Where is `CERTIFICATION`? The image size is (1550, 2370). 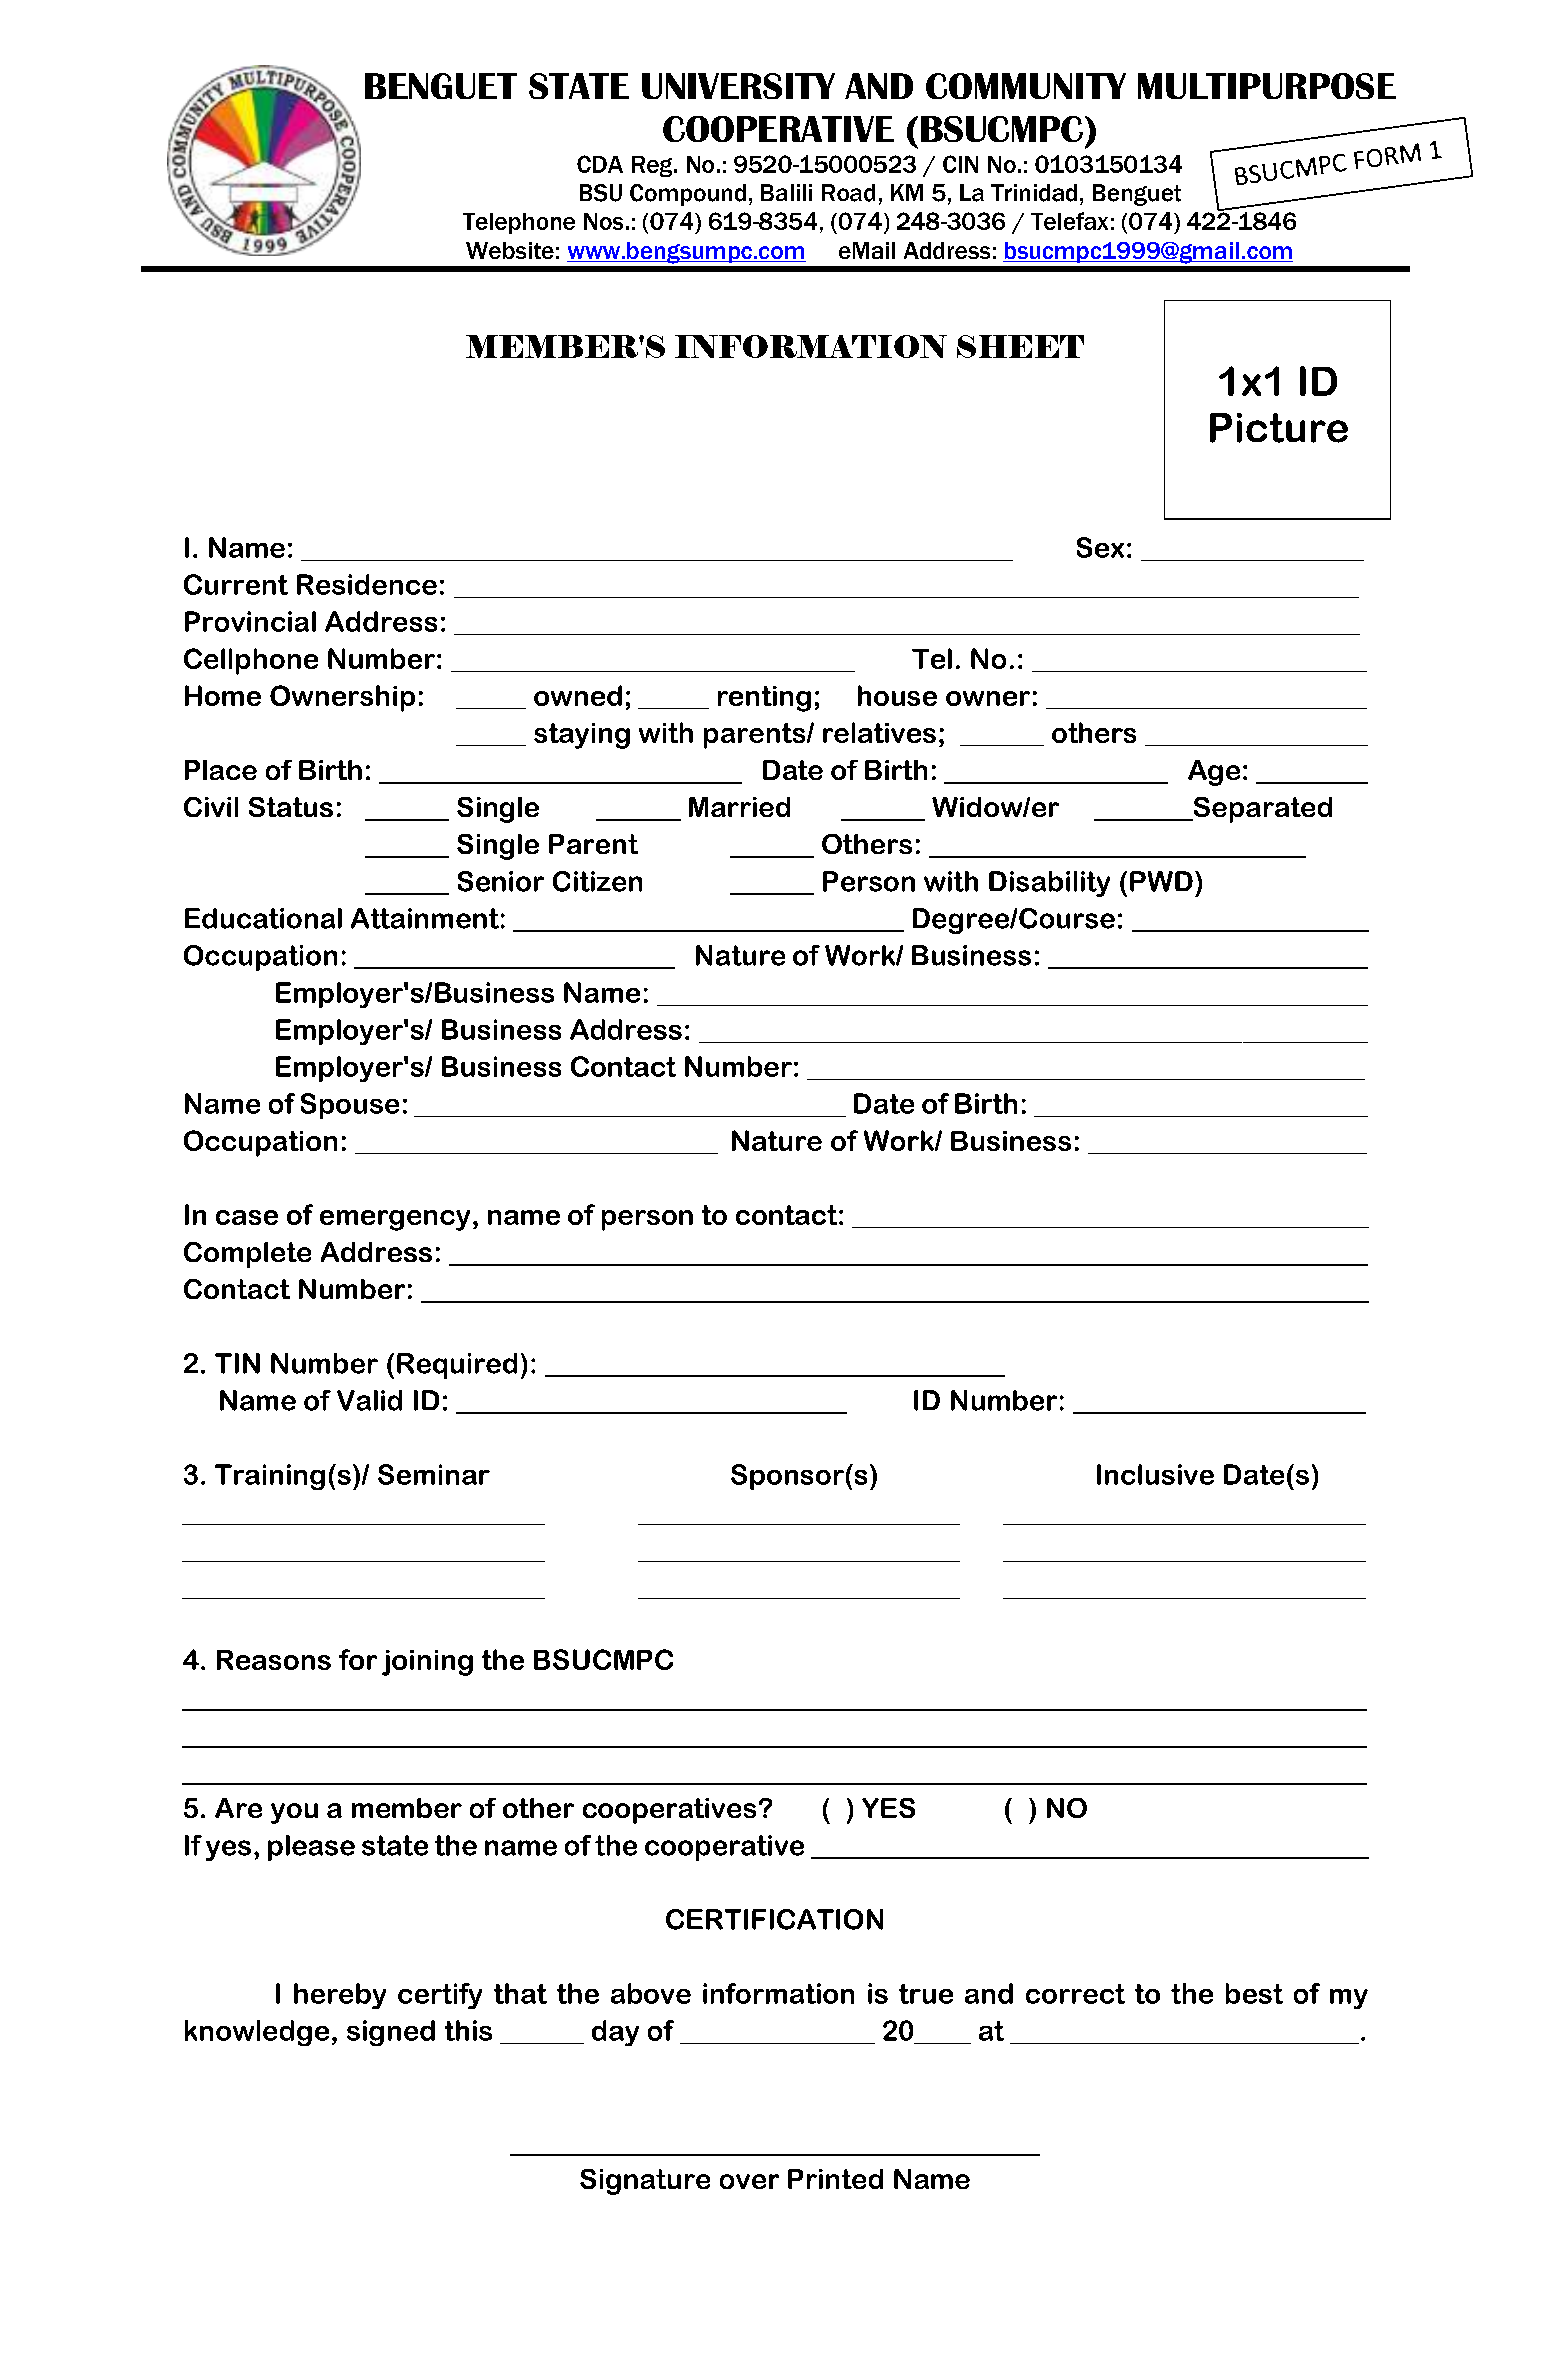
CERTIFICATION is located at coordinates (774, 1919).
